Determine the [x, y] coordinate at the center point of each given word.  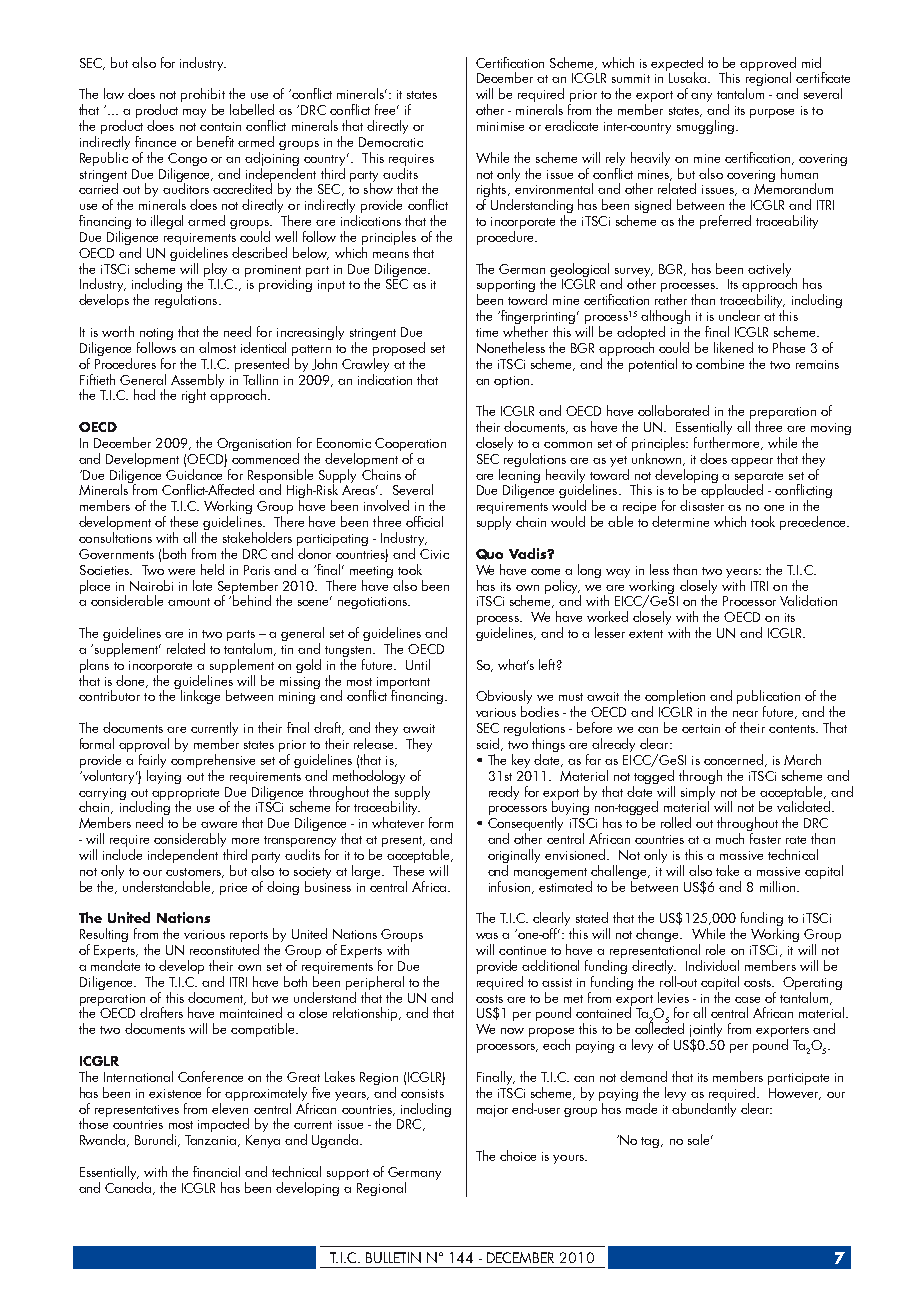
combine [720, 363]
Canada [129, 1187]
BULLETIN [393, 1257]
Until [418, 664]
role [715, 949]
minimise [500, 126]
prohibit [203, 96]
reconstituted [224, 949]
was [487, 936]
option [513, 382]
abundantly [704, 1108]
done [132, 681]
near [745, 714]
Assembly [197, 382]
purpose [772, 113]
